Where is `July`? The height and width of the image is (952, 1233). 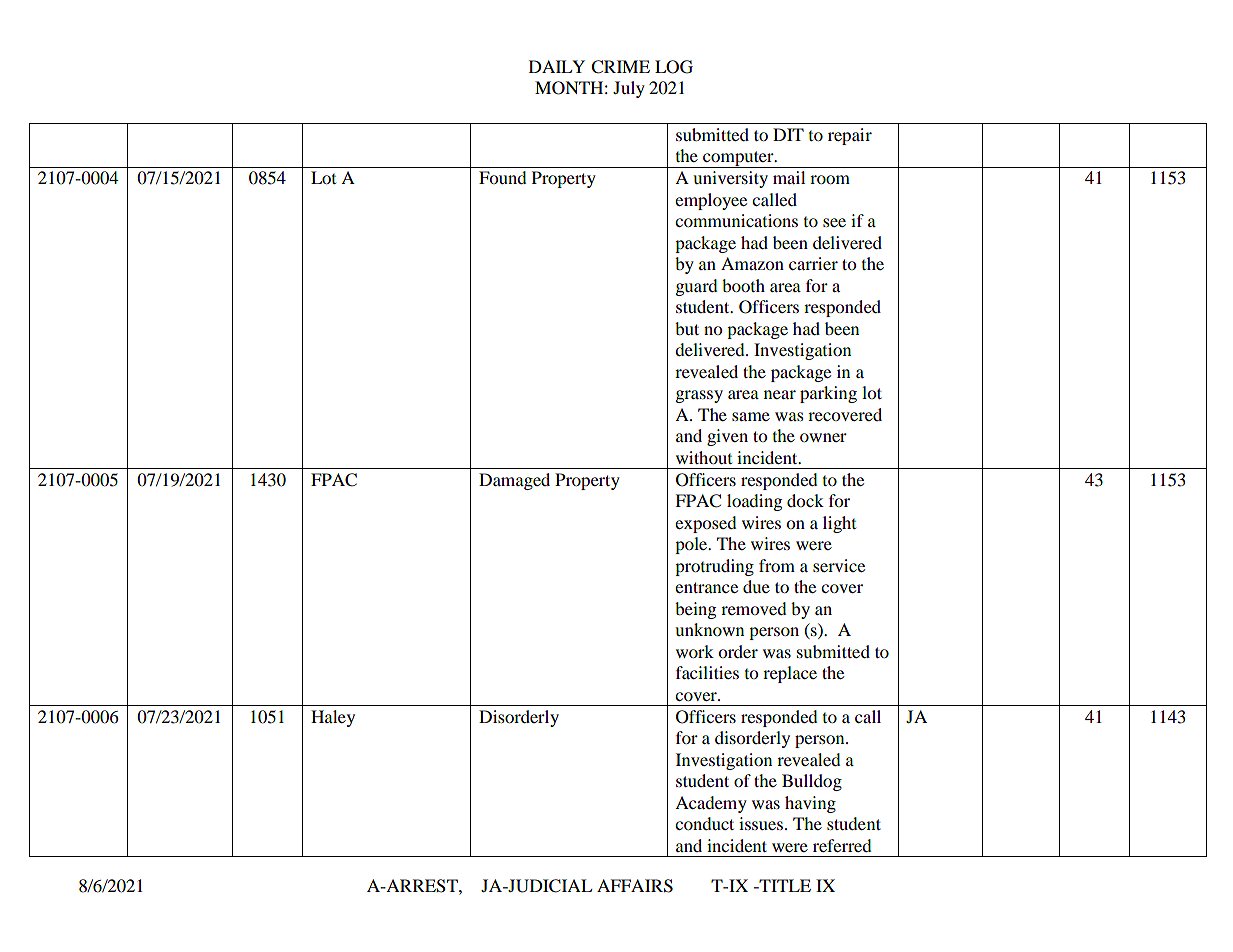
July is located at coordinates (629, 89).
